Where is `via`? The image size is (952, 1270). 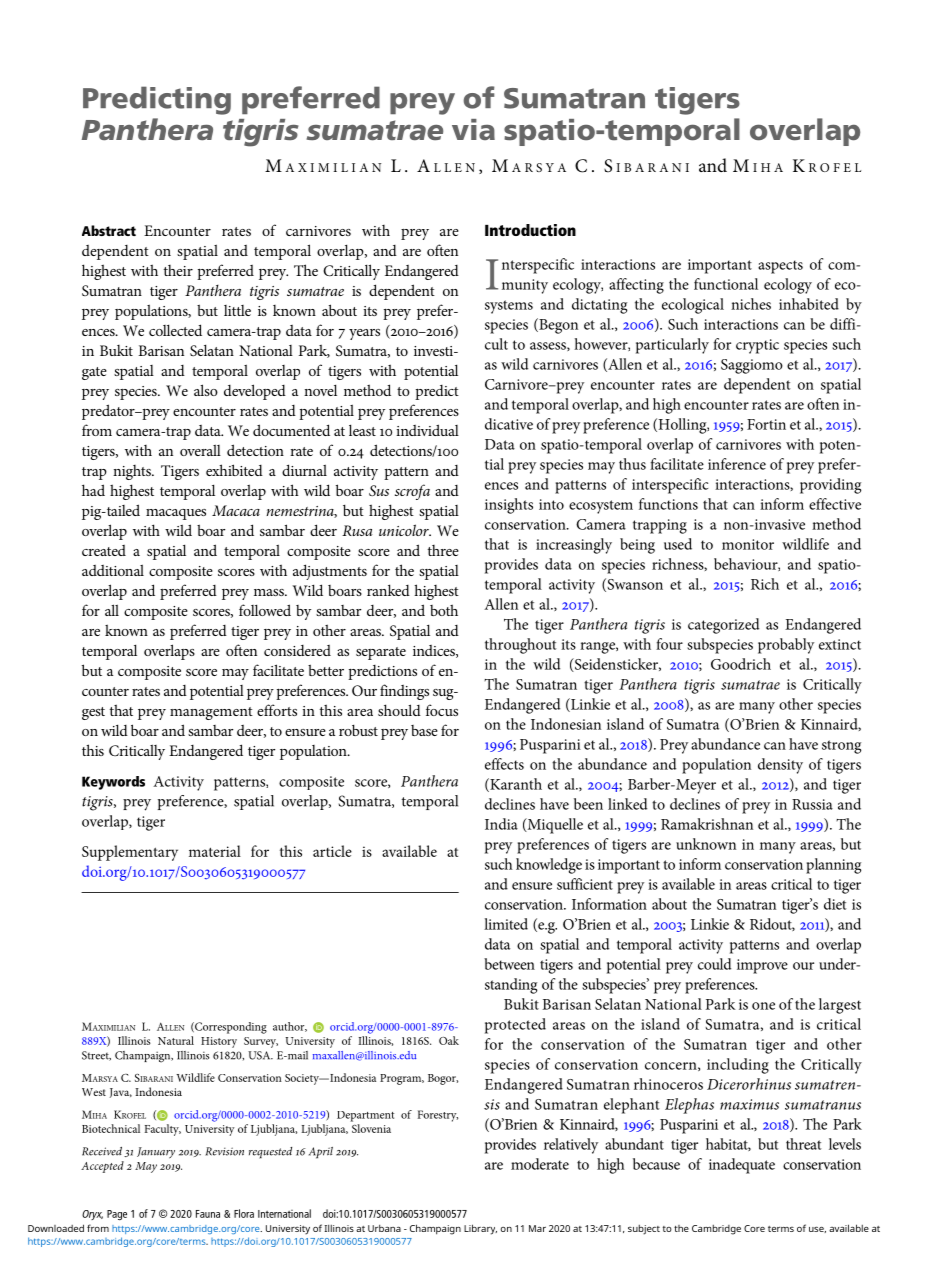 via is located at coordinates (473, 129).
